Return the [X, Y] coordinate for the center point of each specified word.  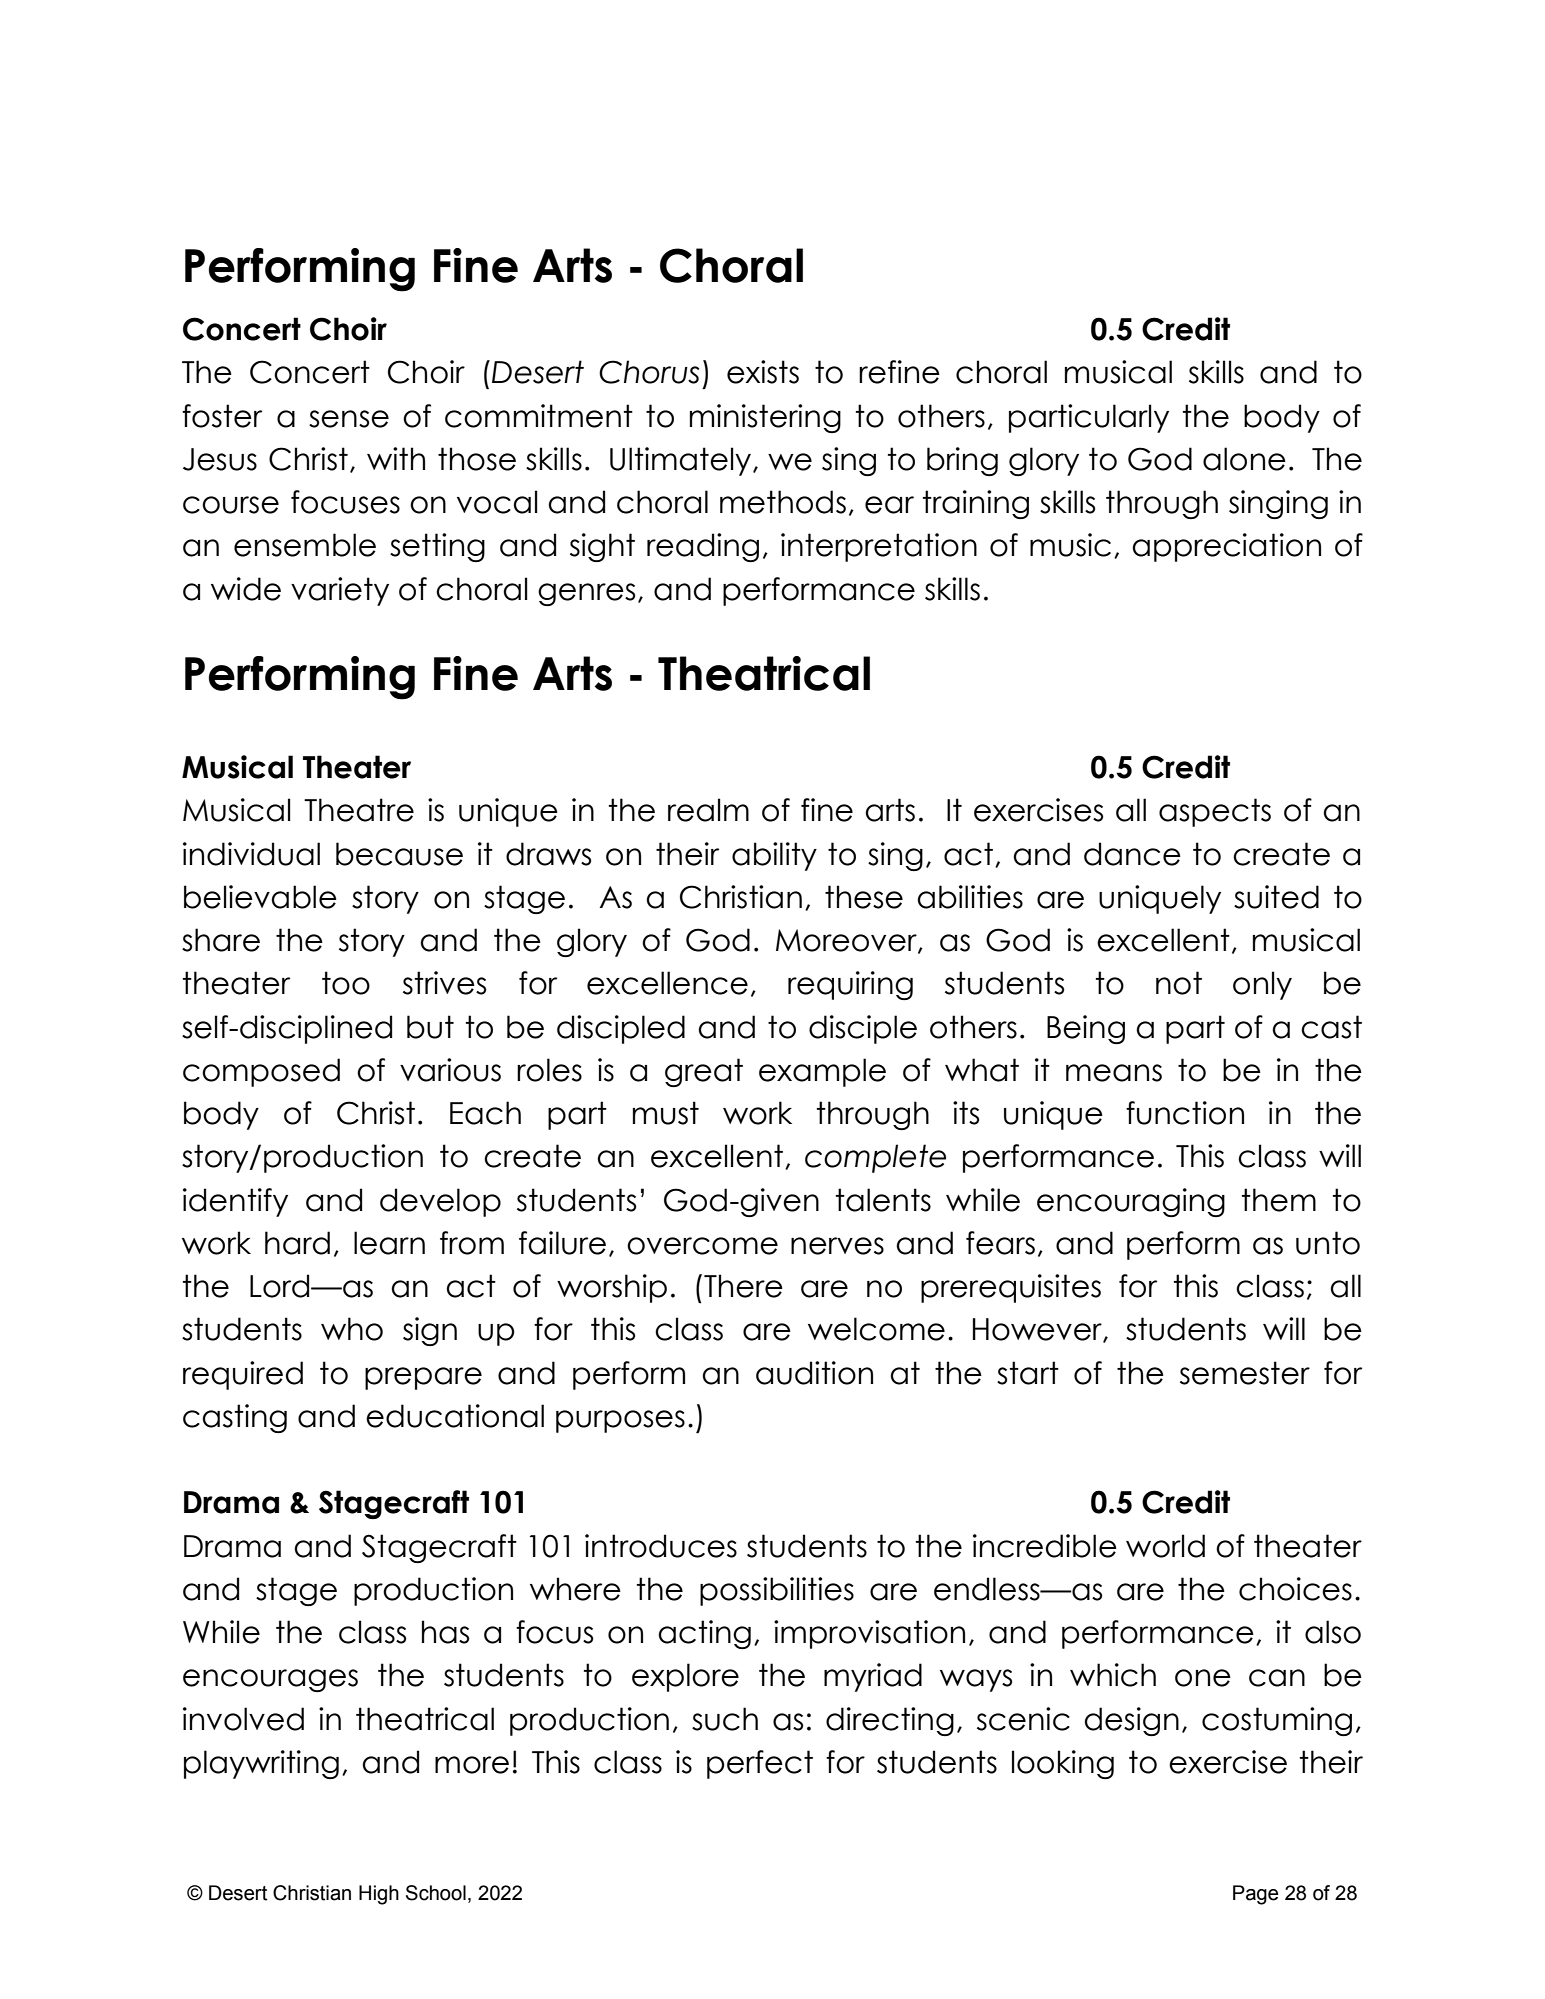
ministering [765, 418]
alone [1244, 459]
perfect [760, 1764]
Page [1255, 1895]
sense [349, 419]
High [379, 1895]
